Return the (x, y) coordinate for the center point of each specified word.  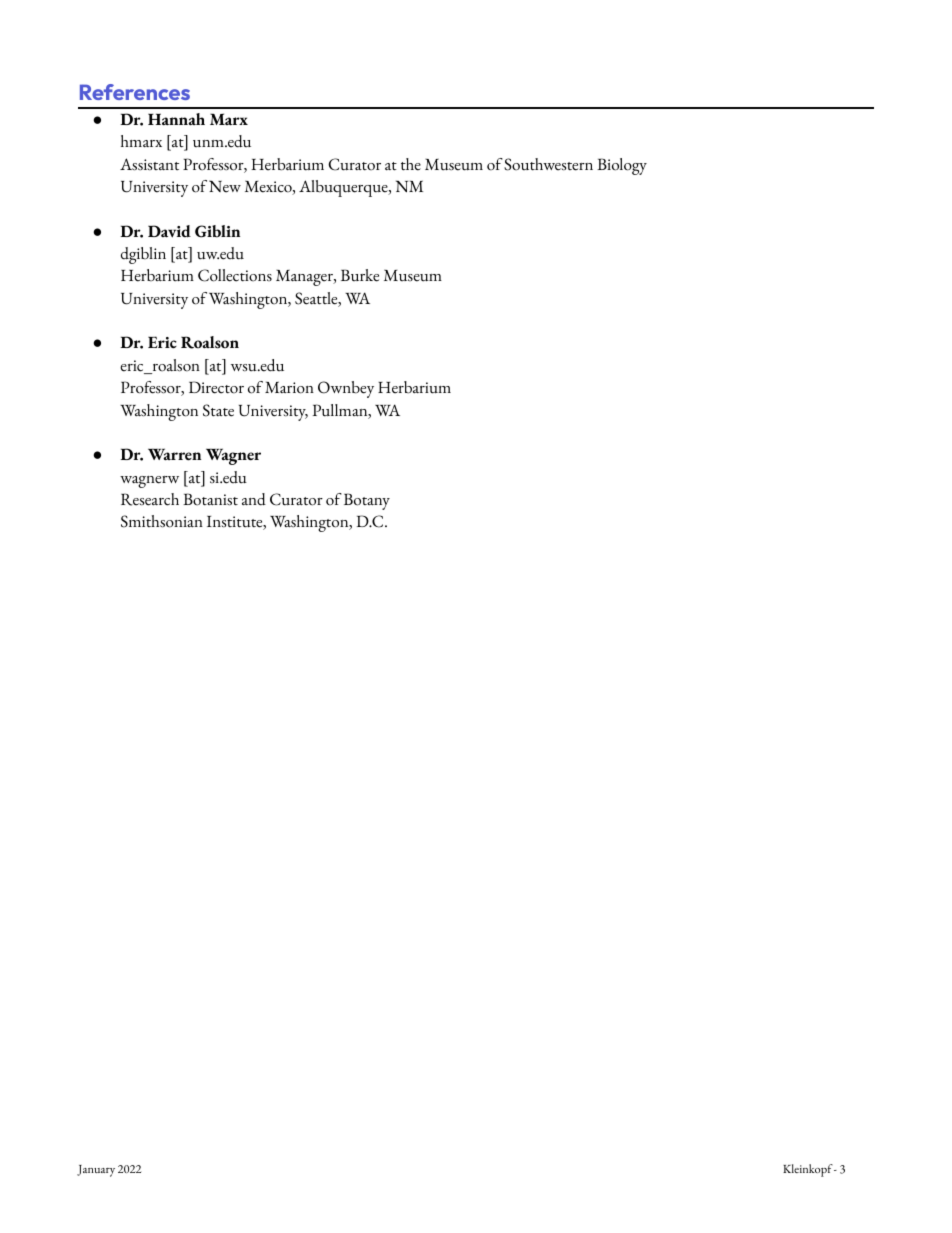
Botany (367, 501)
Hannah (176, 119)
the (411, 164)
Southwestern (548, 164)
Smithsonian (162, 521)
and (254, 499)
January (96, 1171)
